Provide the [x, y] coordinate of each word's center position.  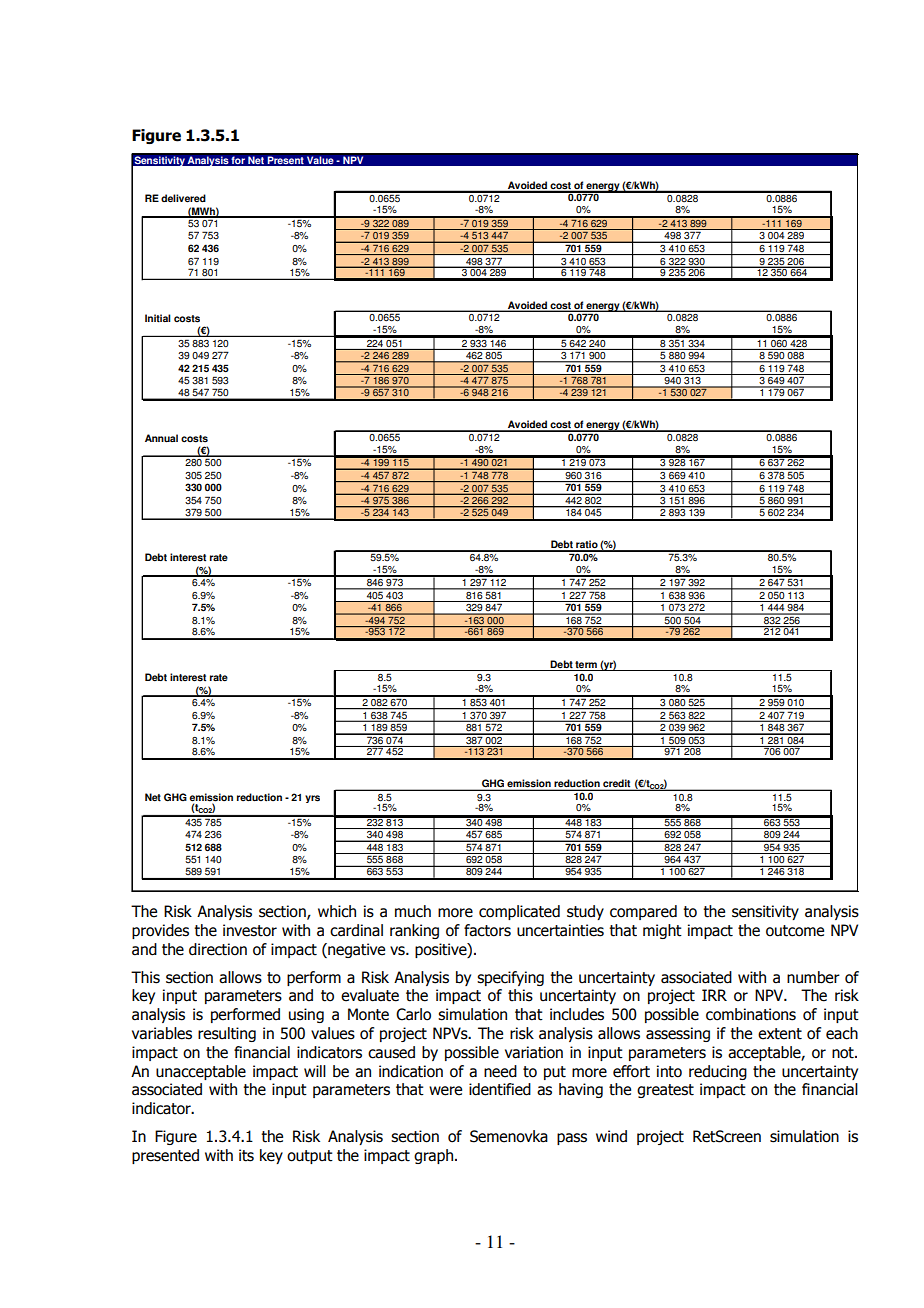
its [246, 1155]
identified [500, 1089]
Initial [158, 318]
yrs [312, 799]
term [586, 666]
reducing [718, 1072]
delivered [183, 198]
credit [617, 784]
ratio [587, 545]
